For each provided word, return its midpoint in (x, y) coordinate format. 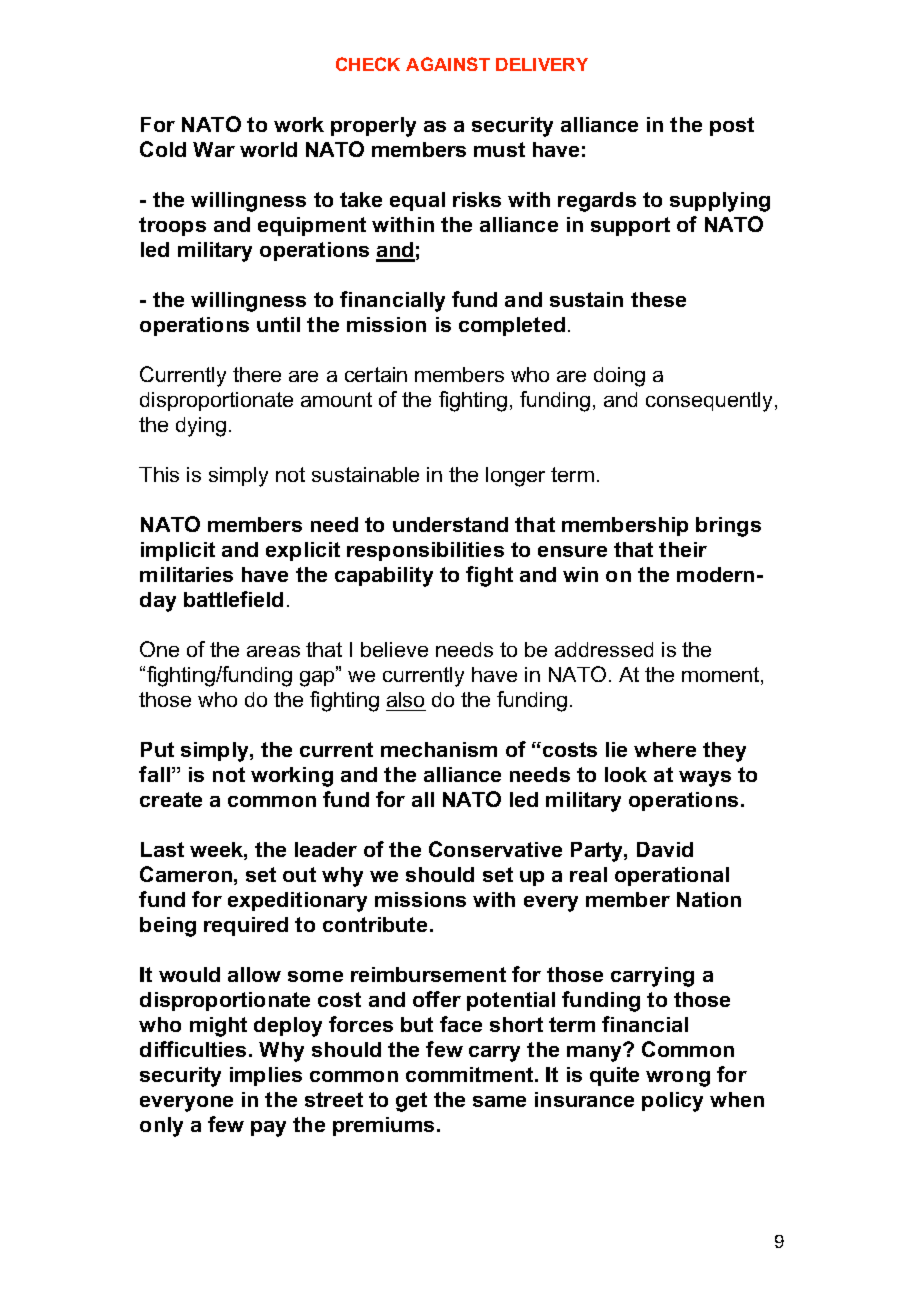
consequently (709, 402)
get (411, 1102)
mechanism (439, 749)
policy (672, 1102)
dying (201, 427)
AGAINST (448, 64)
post (732, 126)
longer (515, 477)
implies (266, 1076)
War (214, 149)
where (665, 749)
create (171, 799)
